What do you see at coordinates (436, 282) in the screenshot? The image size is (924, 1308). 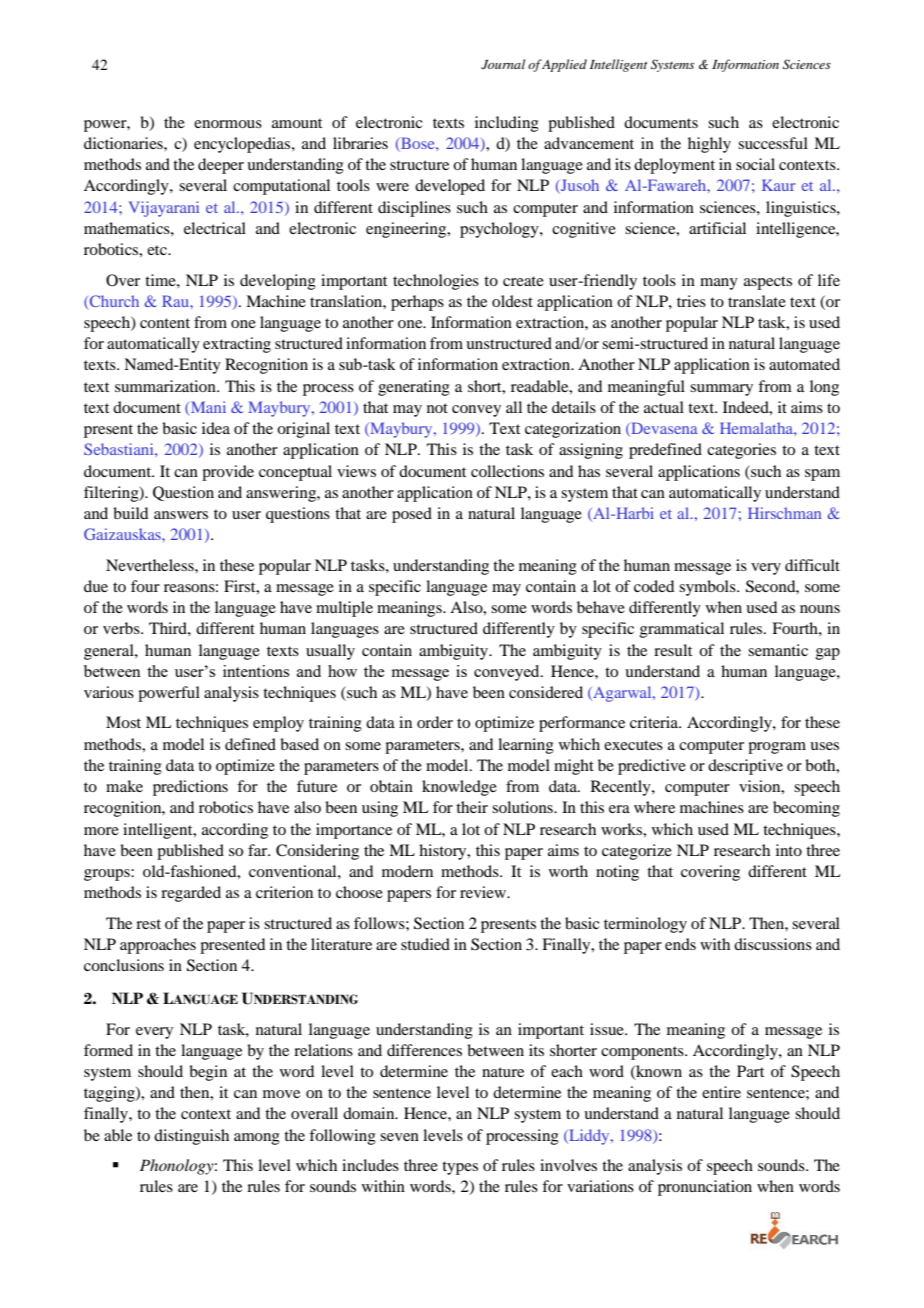 I see `technologies` at bounding box center [436, 282].
